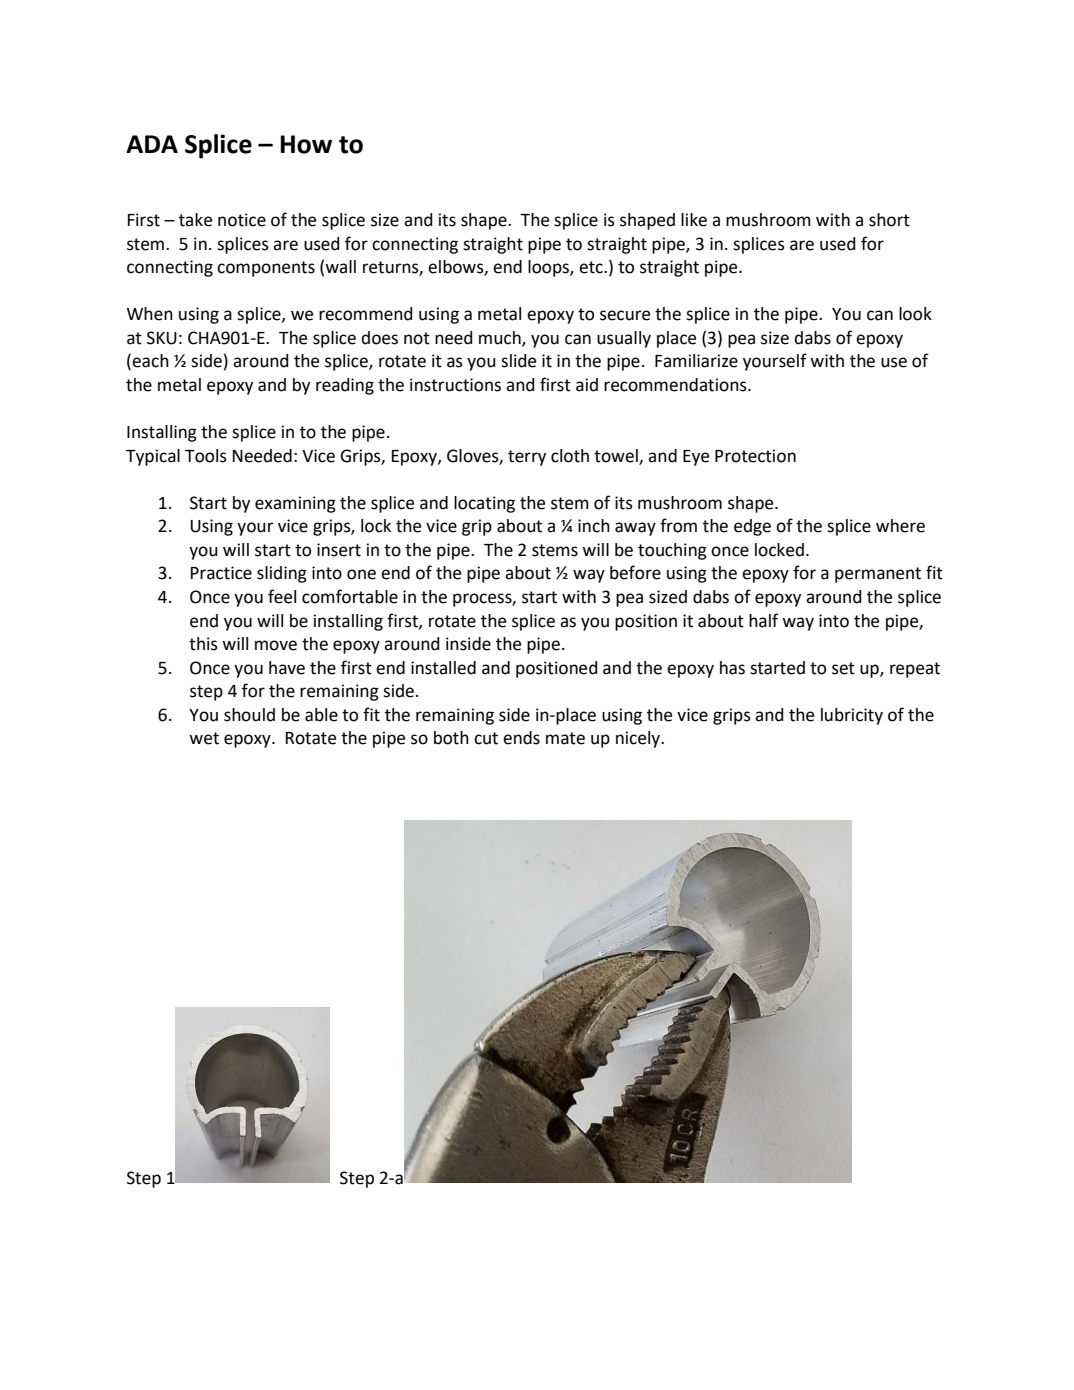 The height and width of the page is (1390, 1074). I want to click on terry, so click(527, 458).
